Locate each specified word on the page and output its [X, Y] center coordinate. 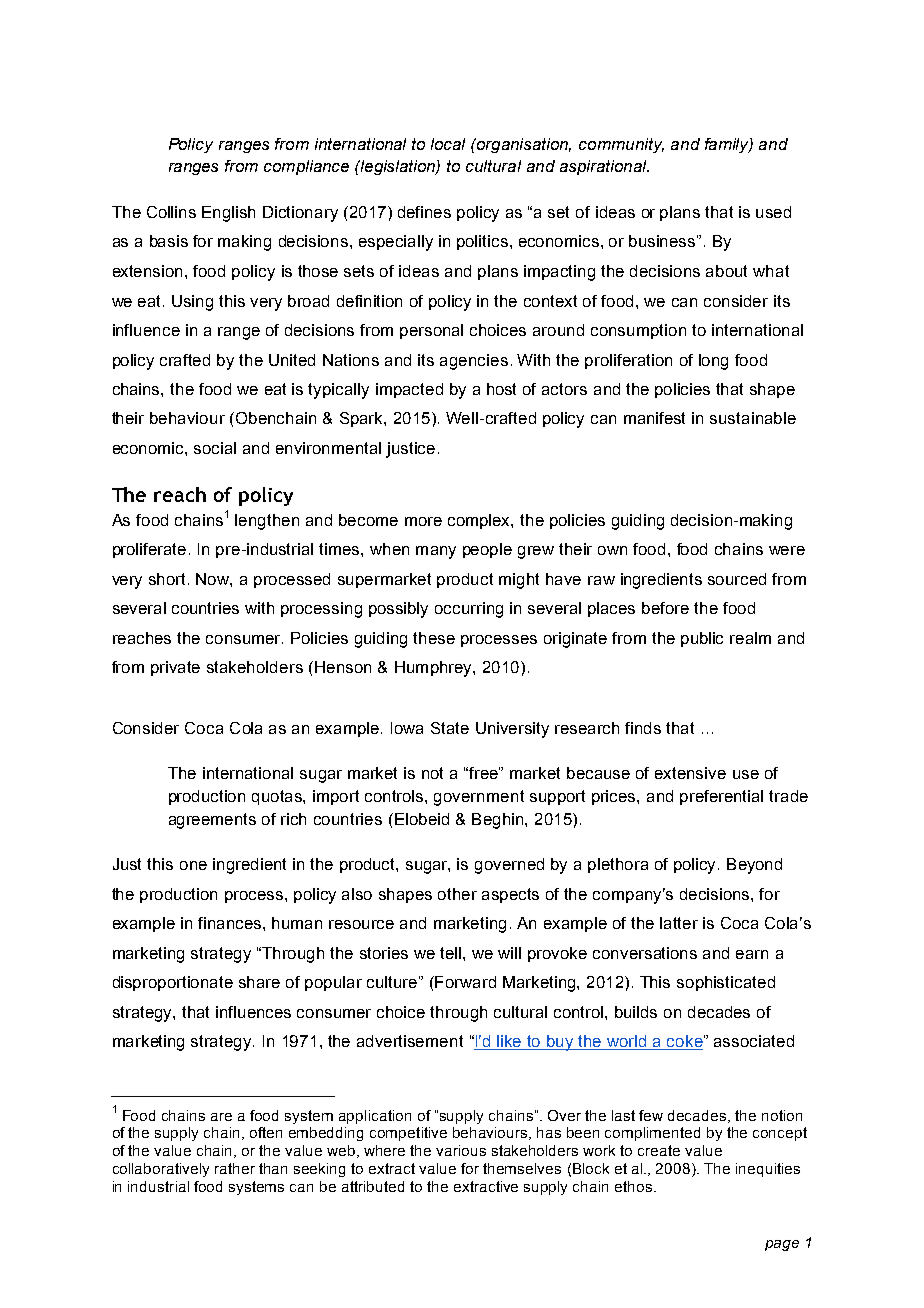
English [228, 214]
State [450, 728]
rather [235, 1168]
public [702, 639]
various [461, 1150]
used [773, 212]
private [175, 668]
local [448, 144]
